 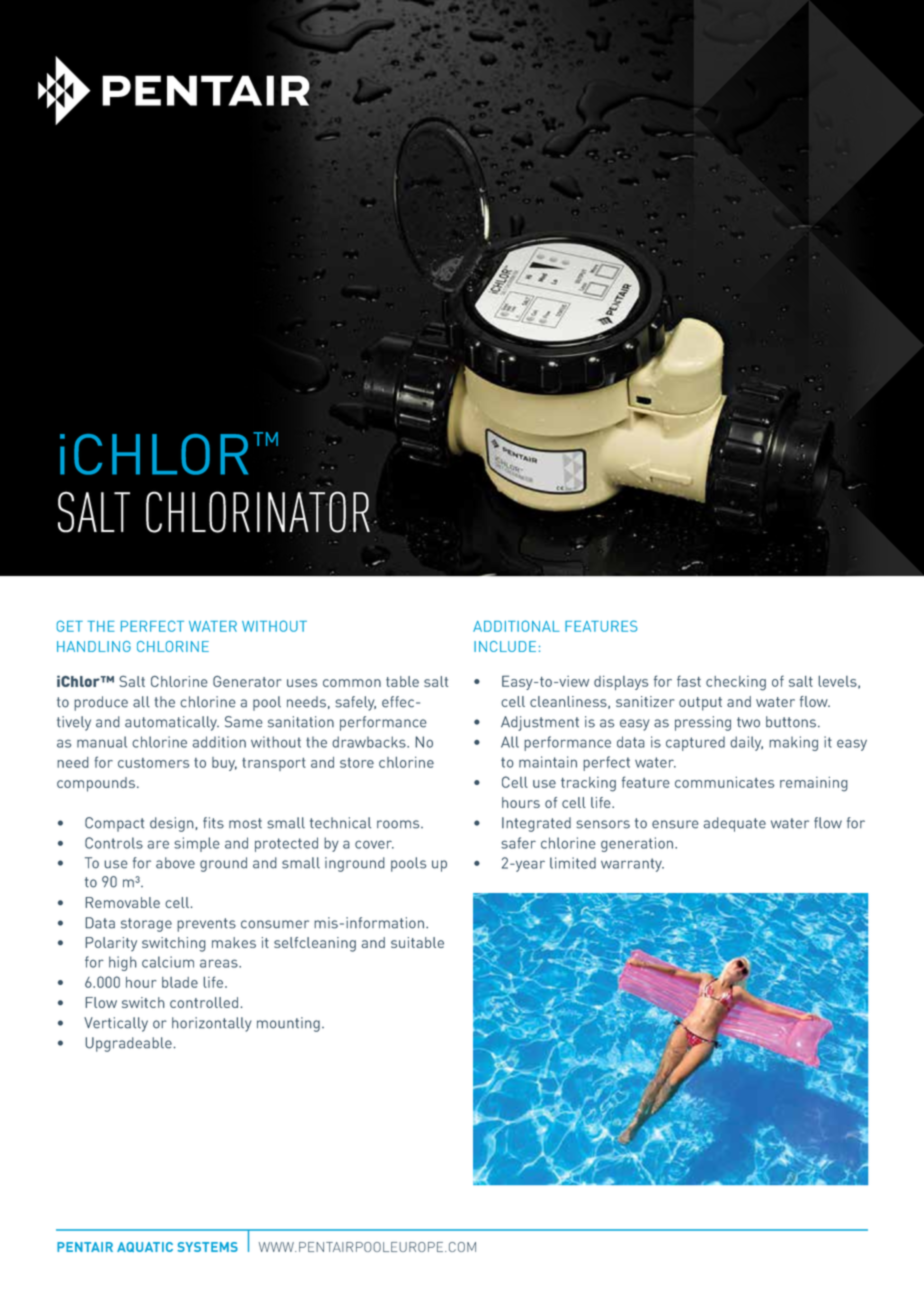 I want to click on chlorinator, so click(x=259, y=512).
